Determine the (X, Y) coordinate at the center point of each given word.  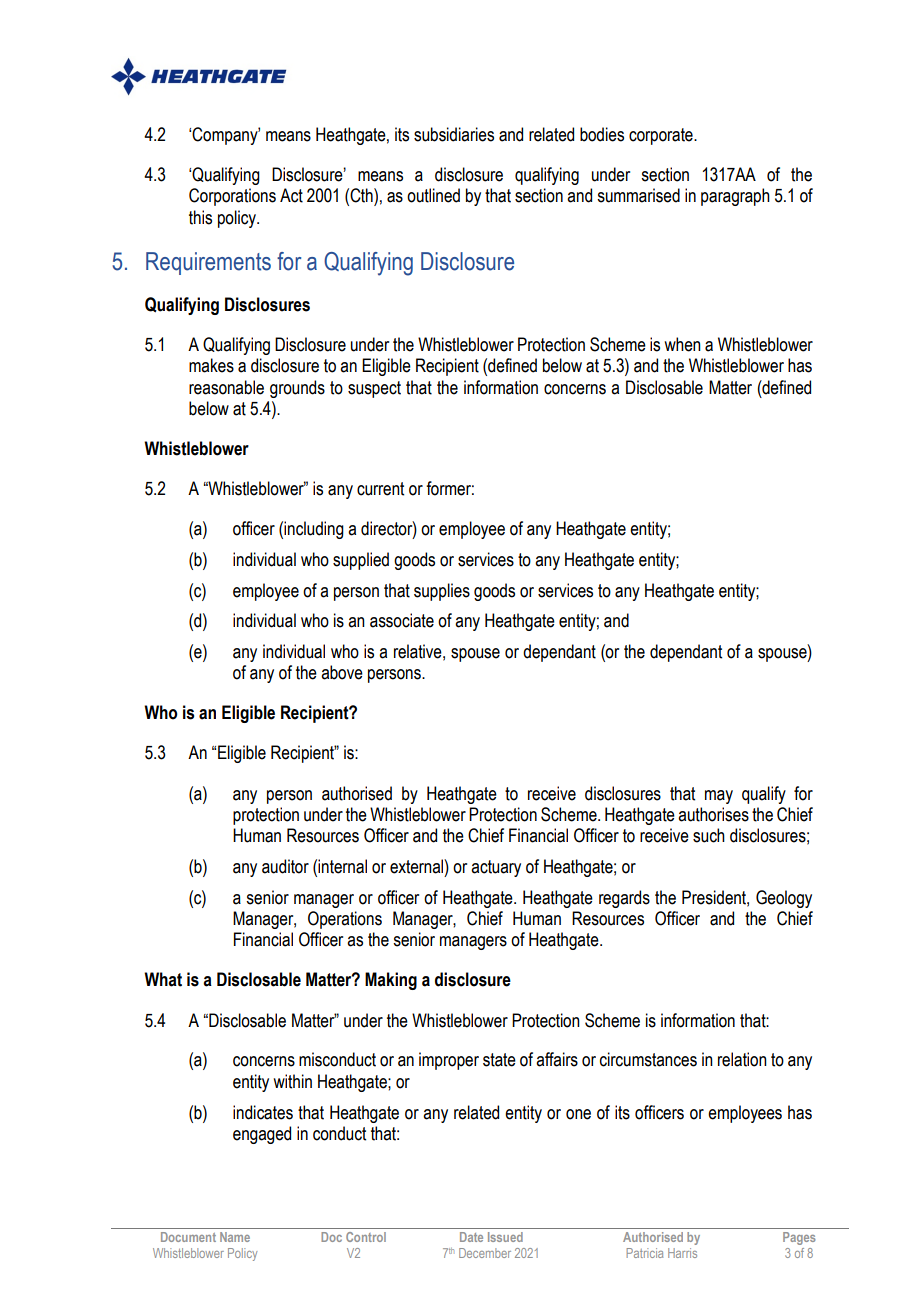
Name (235, 1237)
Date (471, 1237)
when (682, 344)
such (709, 835)
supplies (442, 592)
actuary (496, 868)
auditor (285, 866)
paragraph (735, 197)
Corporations (232, 197)
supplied (361, 561)
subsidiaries (454, 134)
